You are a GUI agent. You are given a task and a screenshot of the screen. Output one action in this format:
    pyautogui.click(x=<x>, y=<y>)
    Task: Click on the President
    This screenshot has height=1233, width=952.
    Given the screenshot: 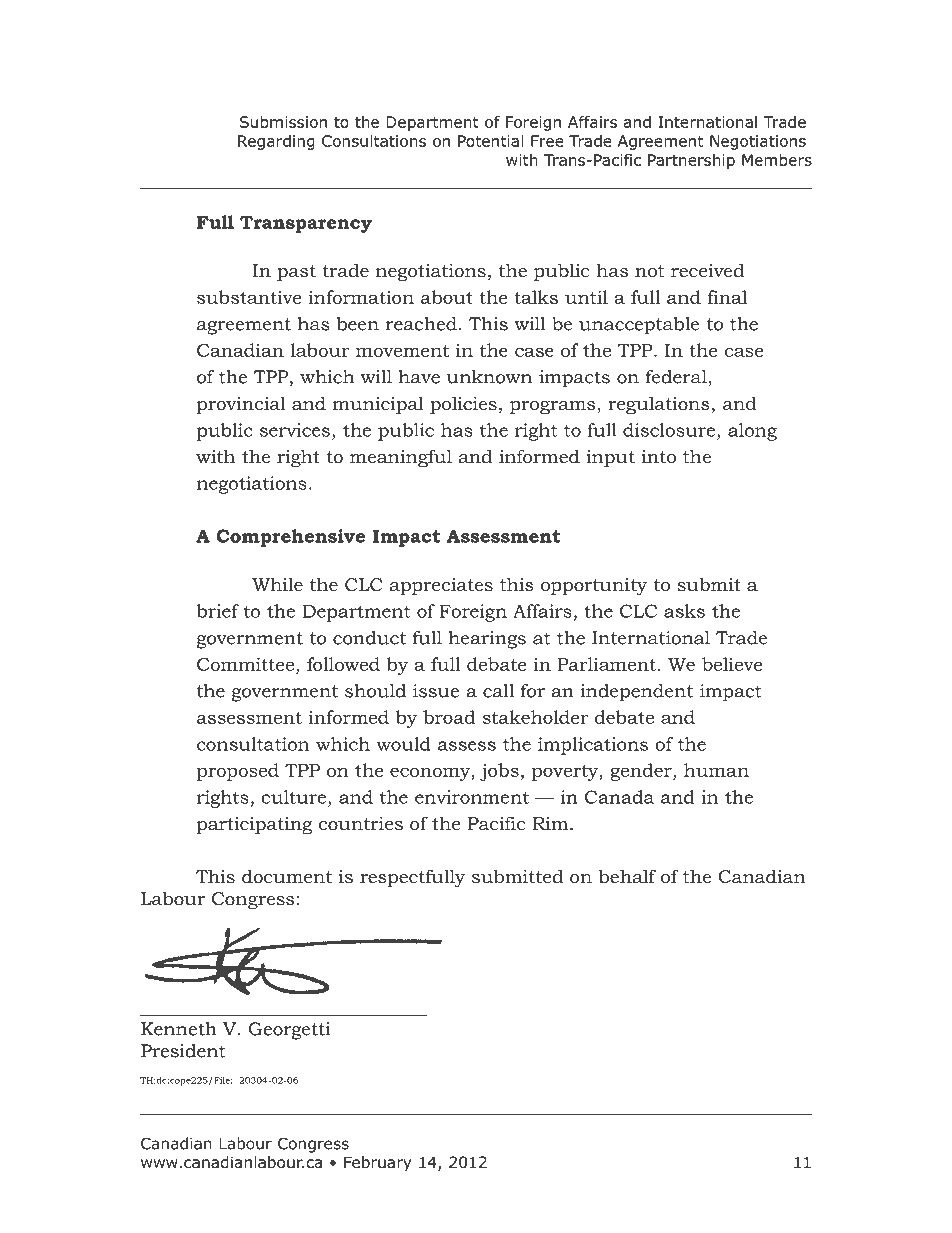 What is the action you would take?
    pyautogui.click(x=183, y=1051)
